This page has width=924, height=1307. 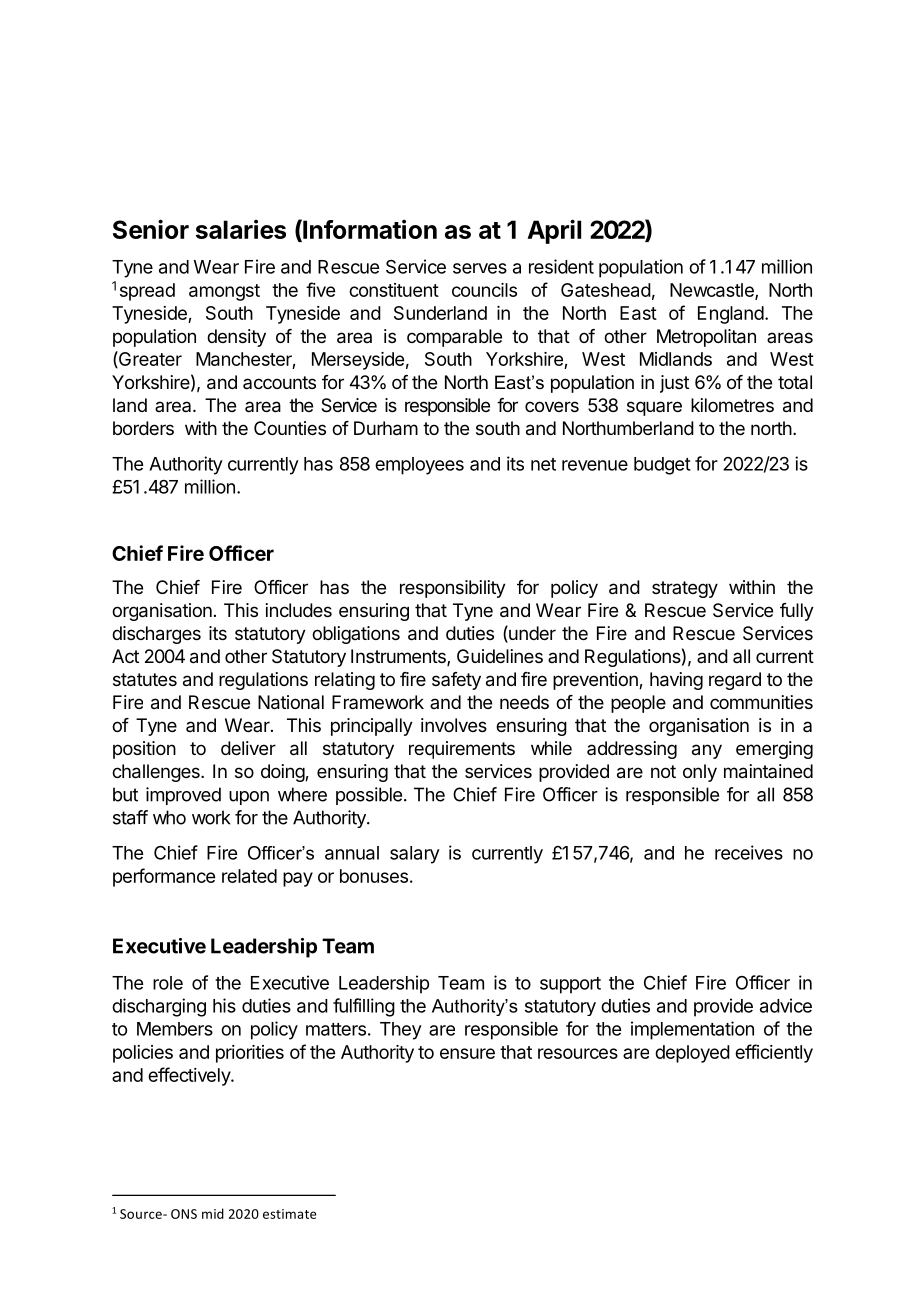 What do you see at coordinates (248, 748) in the page?
I see `deliver` at bounding box center [248, 748].
